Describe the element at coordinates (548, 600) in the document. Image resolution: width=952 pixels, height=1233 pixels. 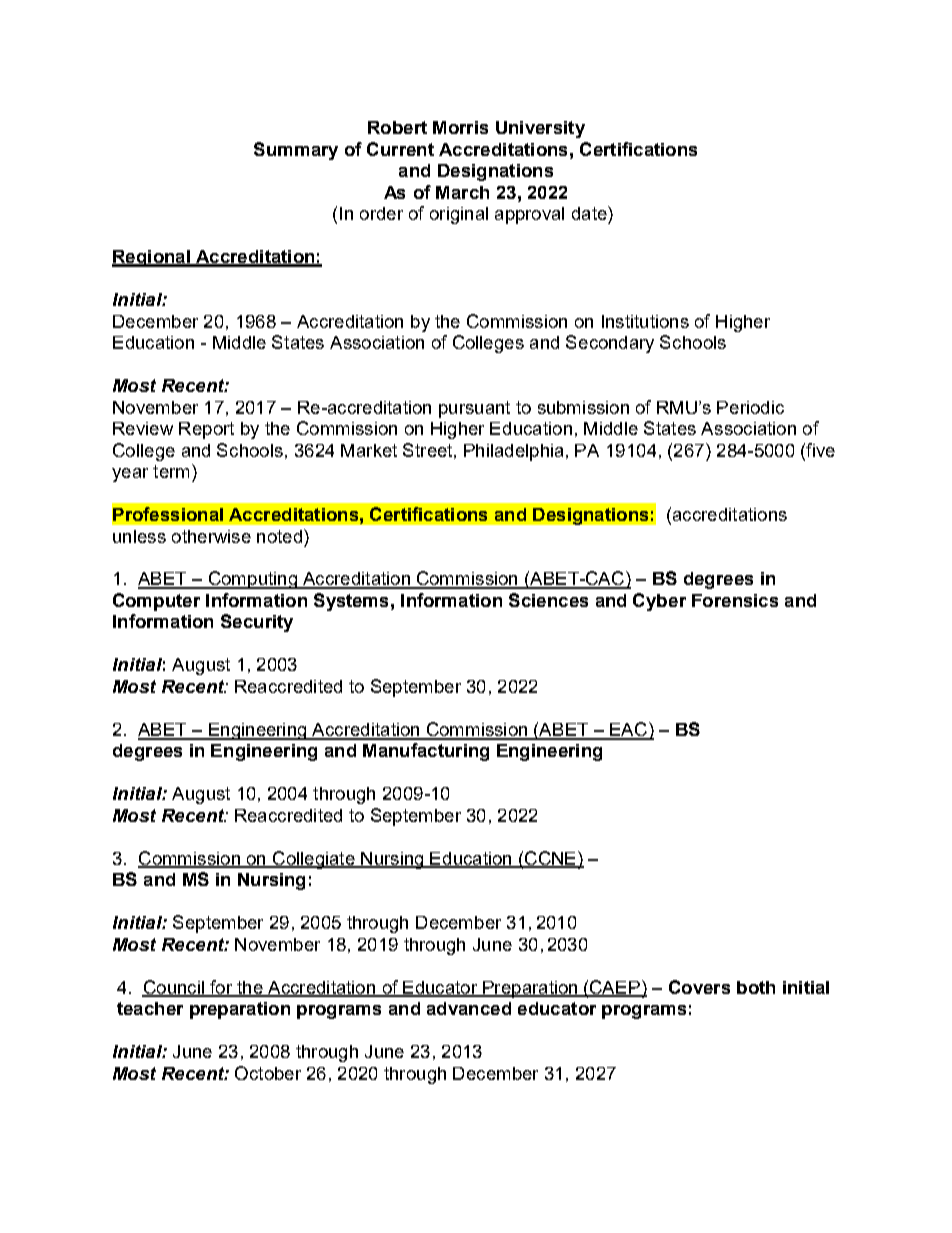
I see `Sciences` at that location.
